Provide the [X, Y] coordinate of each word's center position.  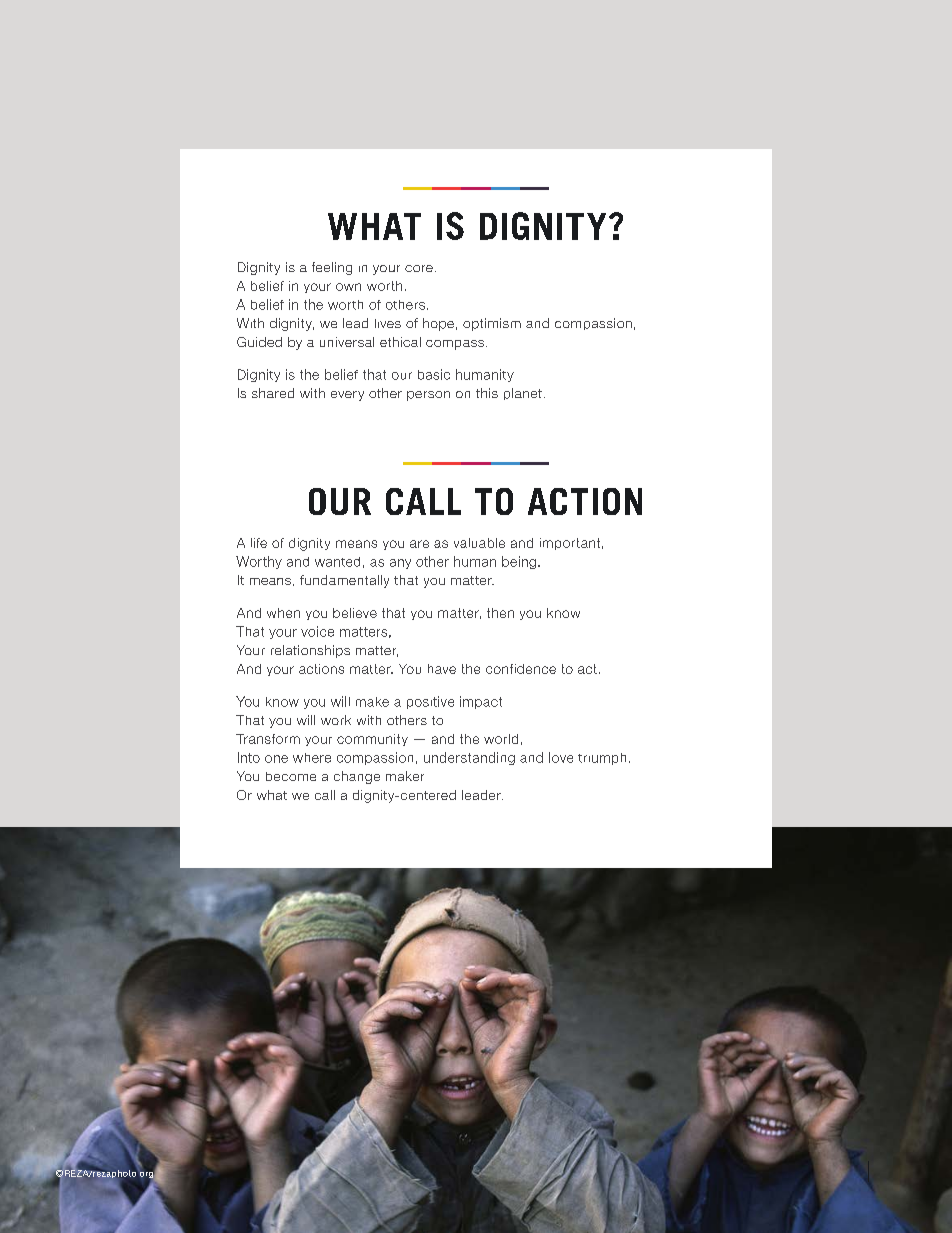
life [259, 543]
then [500, 613]
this [487, 393]
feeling [332, 268]
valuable [479, 543]
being [519, 562]
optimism [492, 324]
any [400, 564]
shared [273, 393]
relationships [310, 651]
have [442, 669]
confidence [521, 669]
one [276, 759]
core [419, 268]
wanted [337, 562]
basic [434, 374]
